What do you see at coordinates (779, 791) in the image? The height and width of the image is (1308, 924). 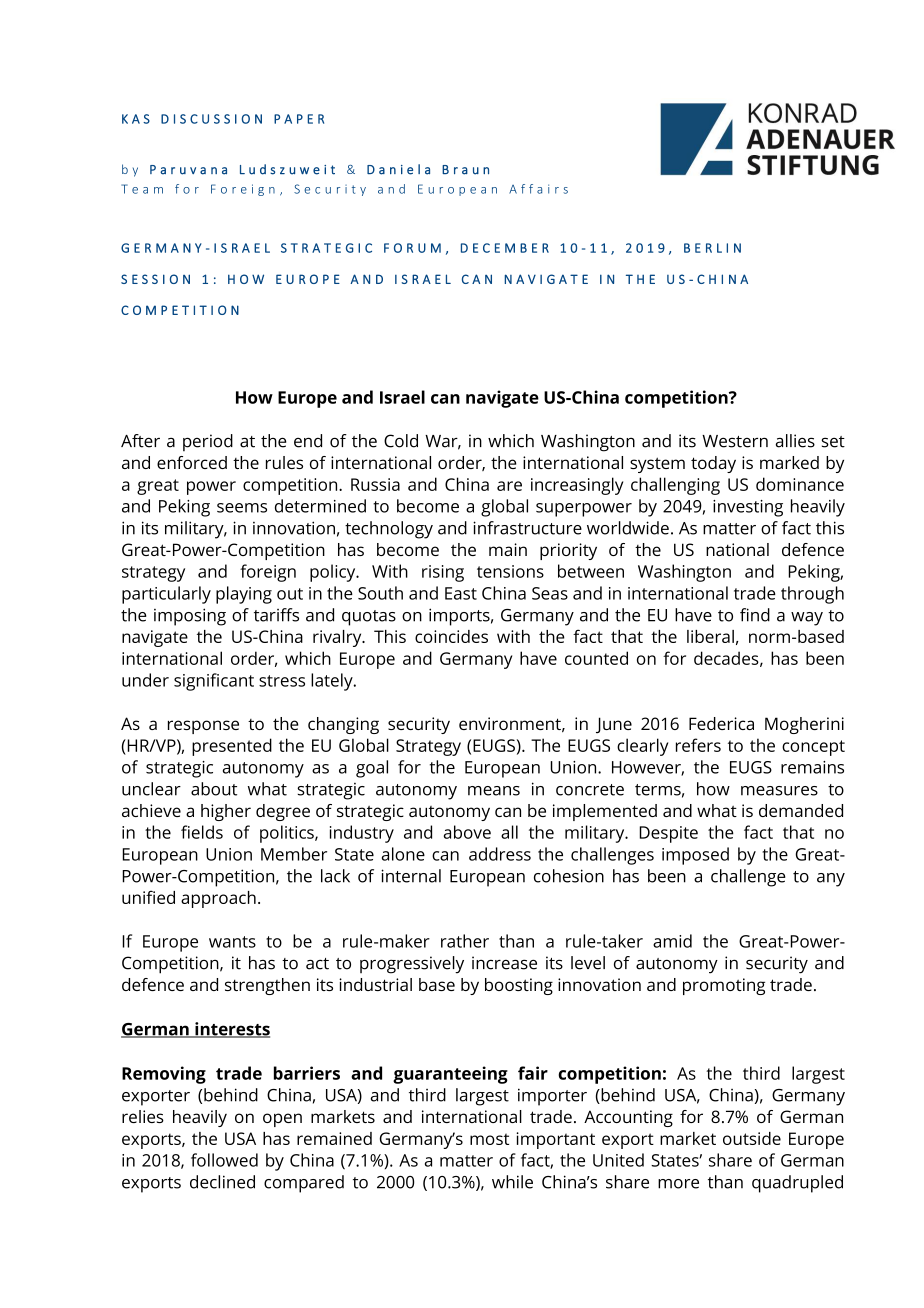 I see `measures` at bounding box center [779, 791].
